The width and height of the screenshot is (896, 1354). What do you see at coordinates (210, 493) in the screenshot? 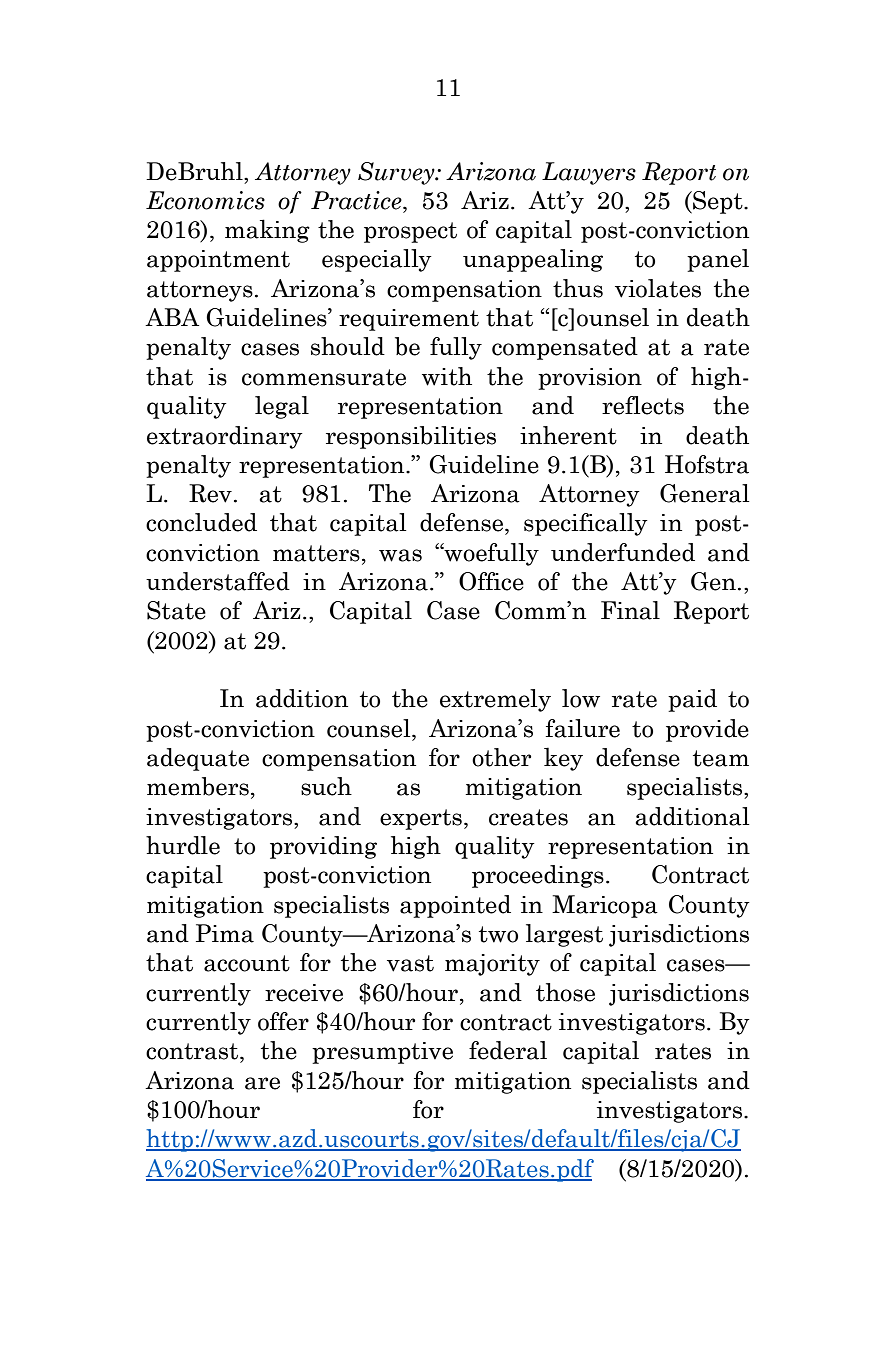
I see `Rev` at bounding box center [210, 493].
